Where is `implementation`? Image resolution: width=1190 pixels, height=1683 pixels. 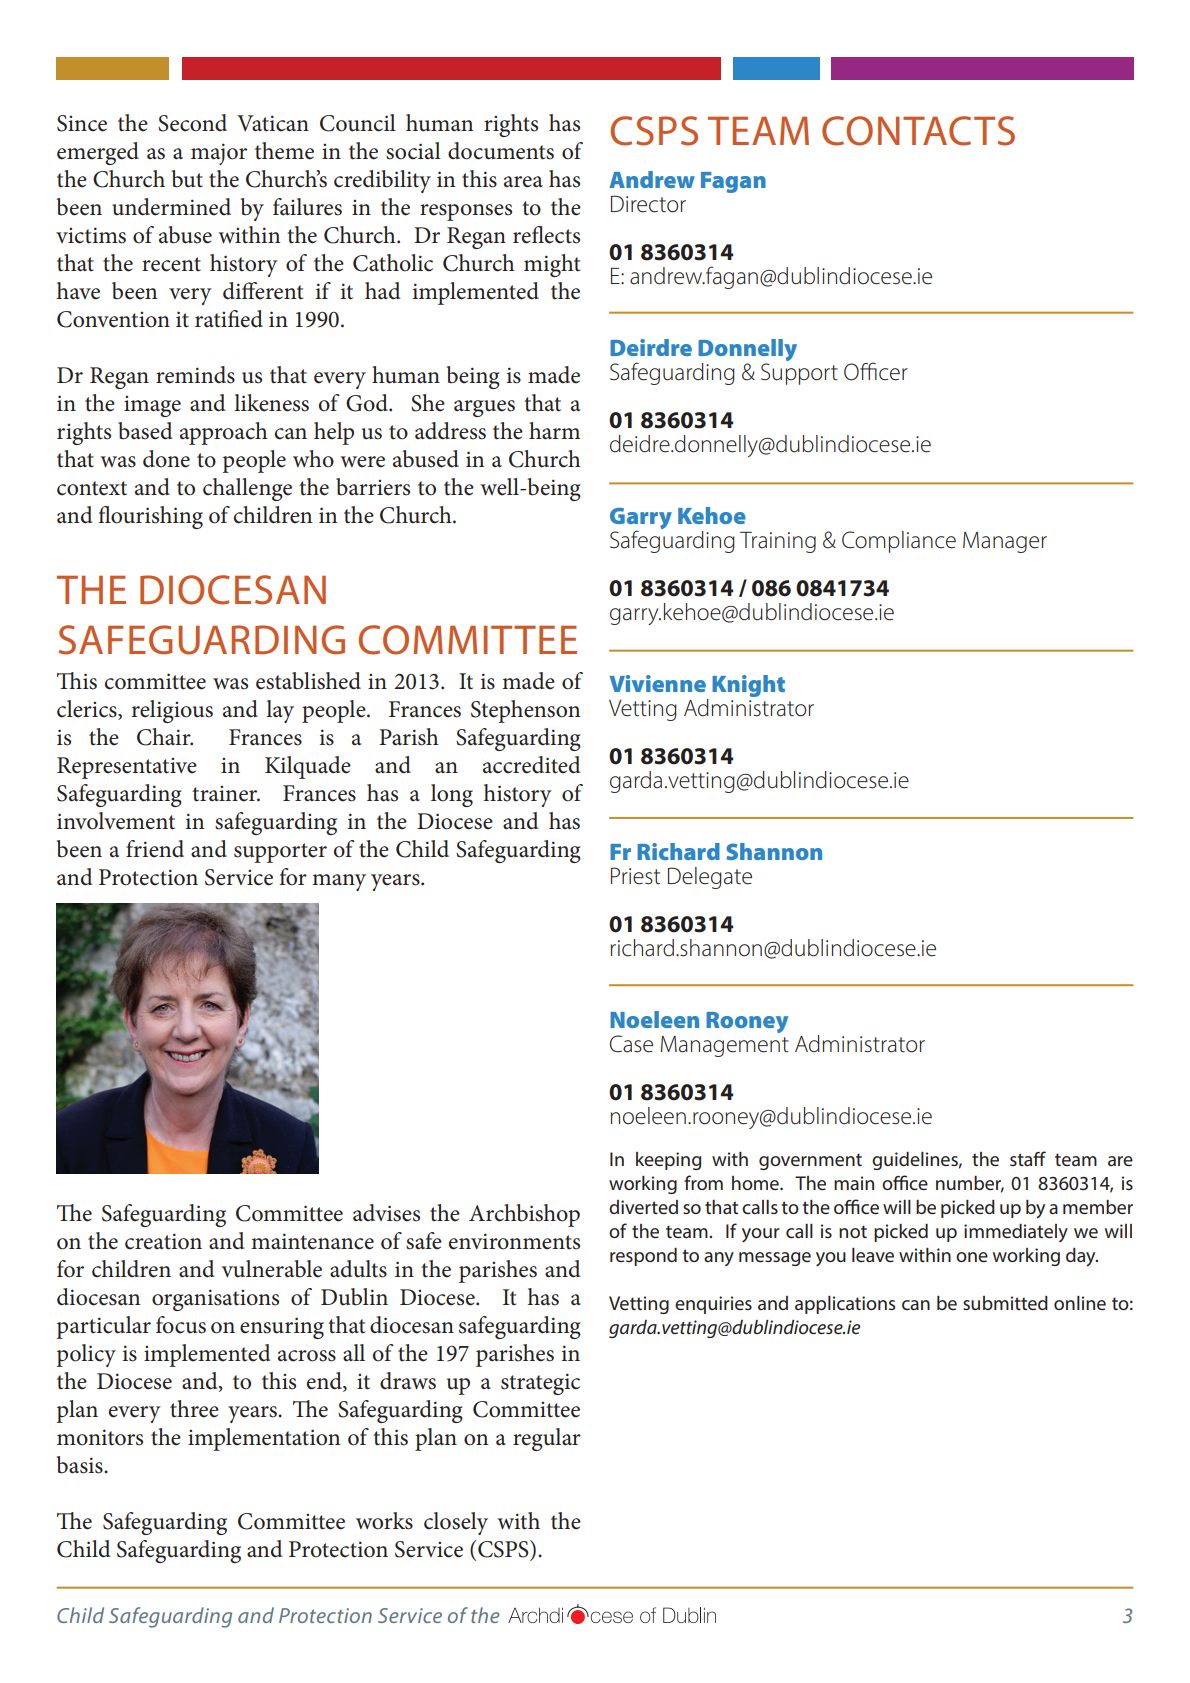
implementation is located at coordinates (264, 1439).
